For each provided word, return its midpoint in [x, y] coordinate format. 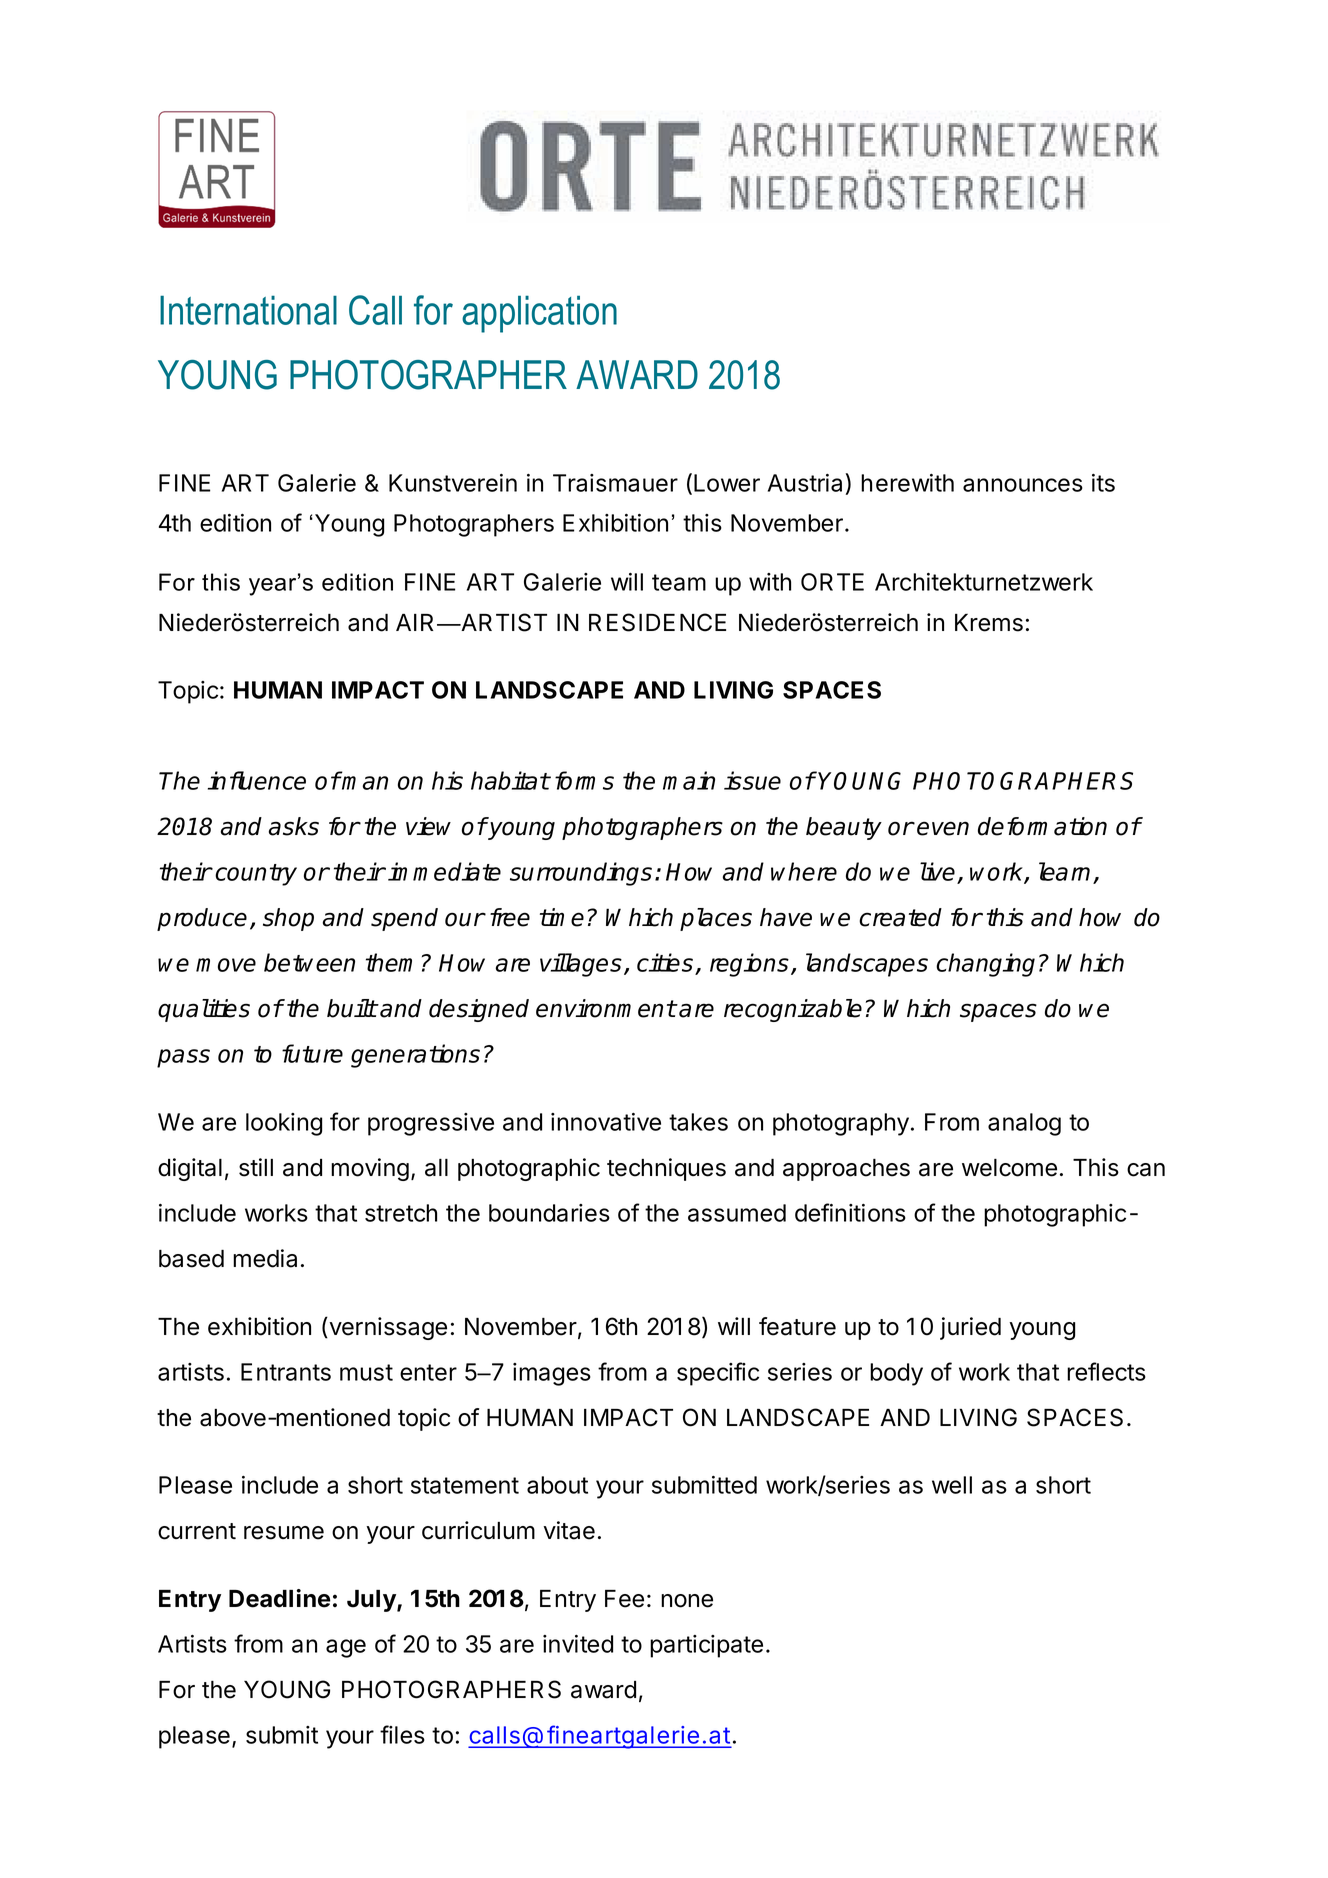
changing [985, 965]
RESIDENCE [657, 622]
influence [257, 780]
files [402, 1734]
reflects [1106, 1371]
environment [606, 1008]
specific [718, 1374]
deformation [1042, 826]
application [539, 314]
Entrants [286, 1372]
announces [1023, 485]
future [312, 1053]
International [248, 310]
